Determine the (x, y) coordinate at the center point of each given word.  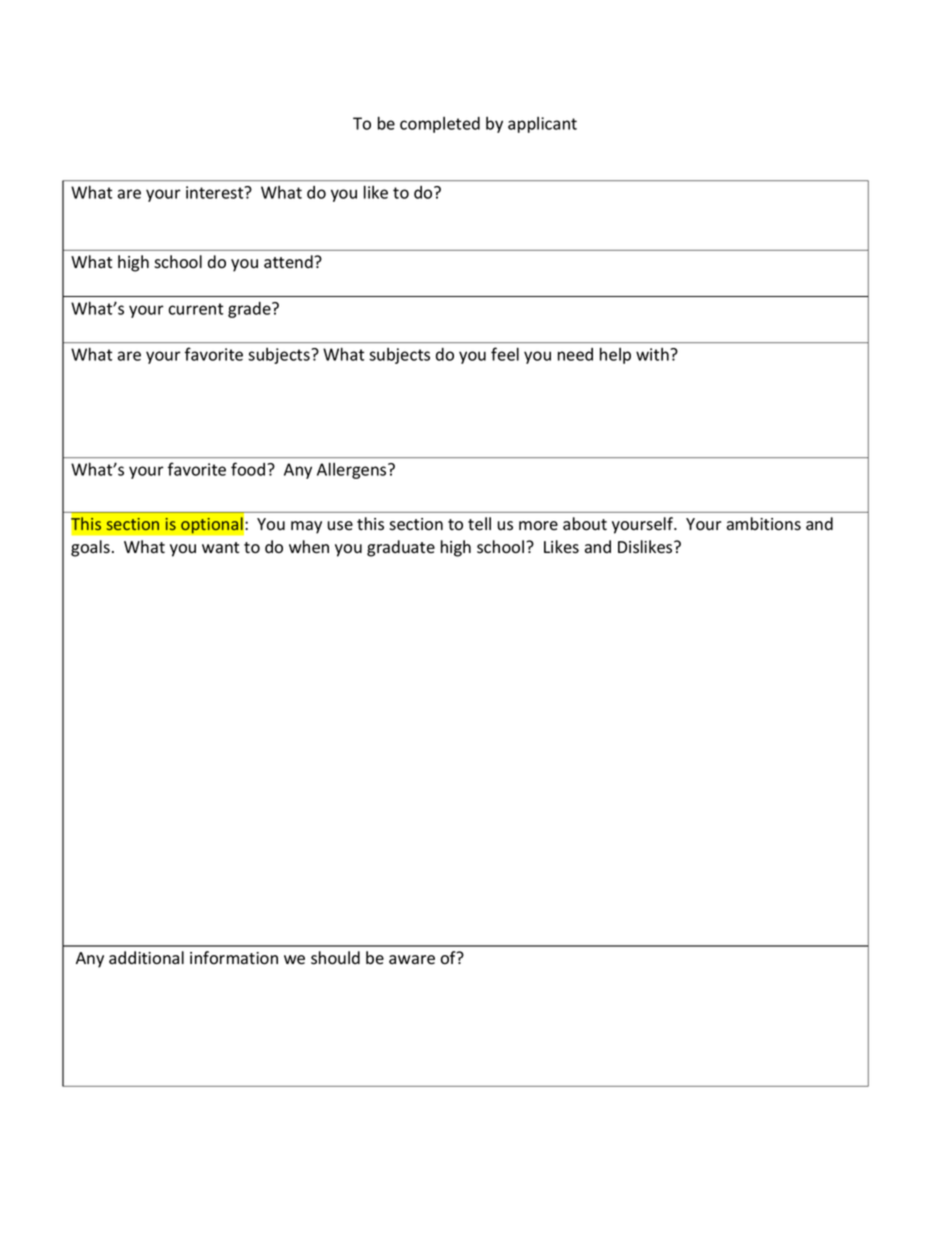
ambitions (764, 524)
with (653, 354)
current (195, 309)
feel (505, 354)
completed (440, 125)
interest (216, 192)
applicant (542, 125)
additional (146, 958)
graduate (401, 548)
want (220, 548)
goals (90, 548)
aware (412, 960)
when (309, 547)
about (585, 524)
